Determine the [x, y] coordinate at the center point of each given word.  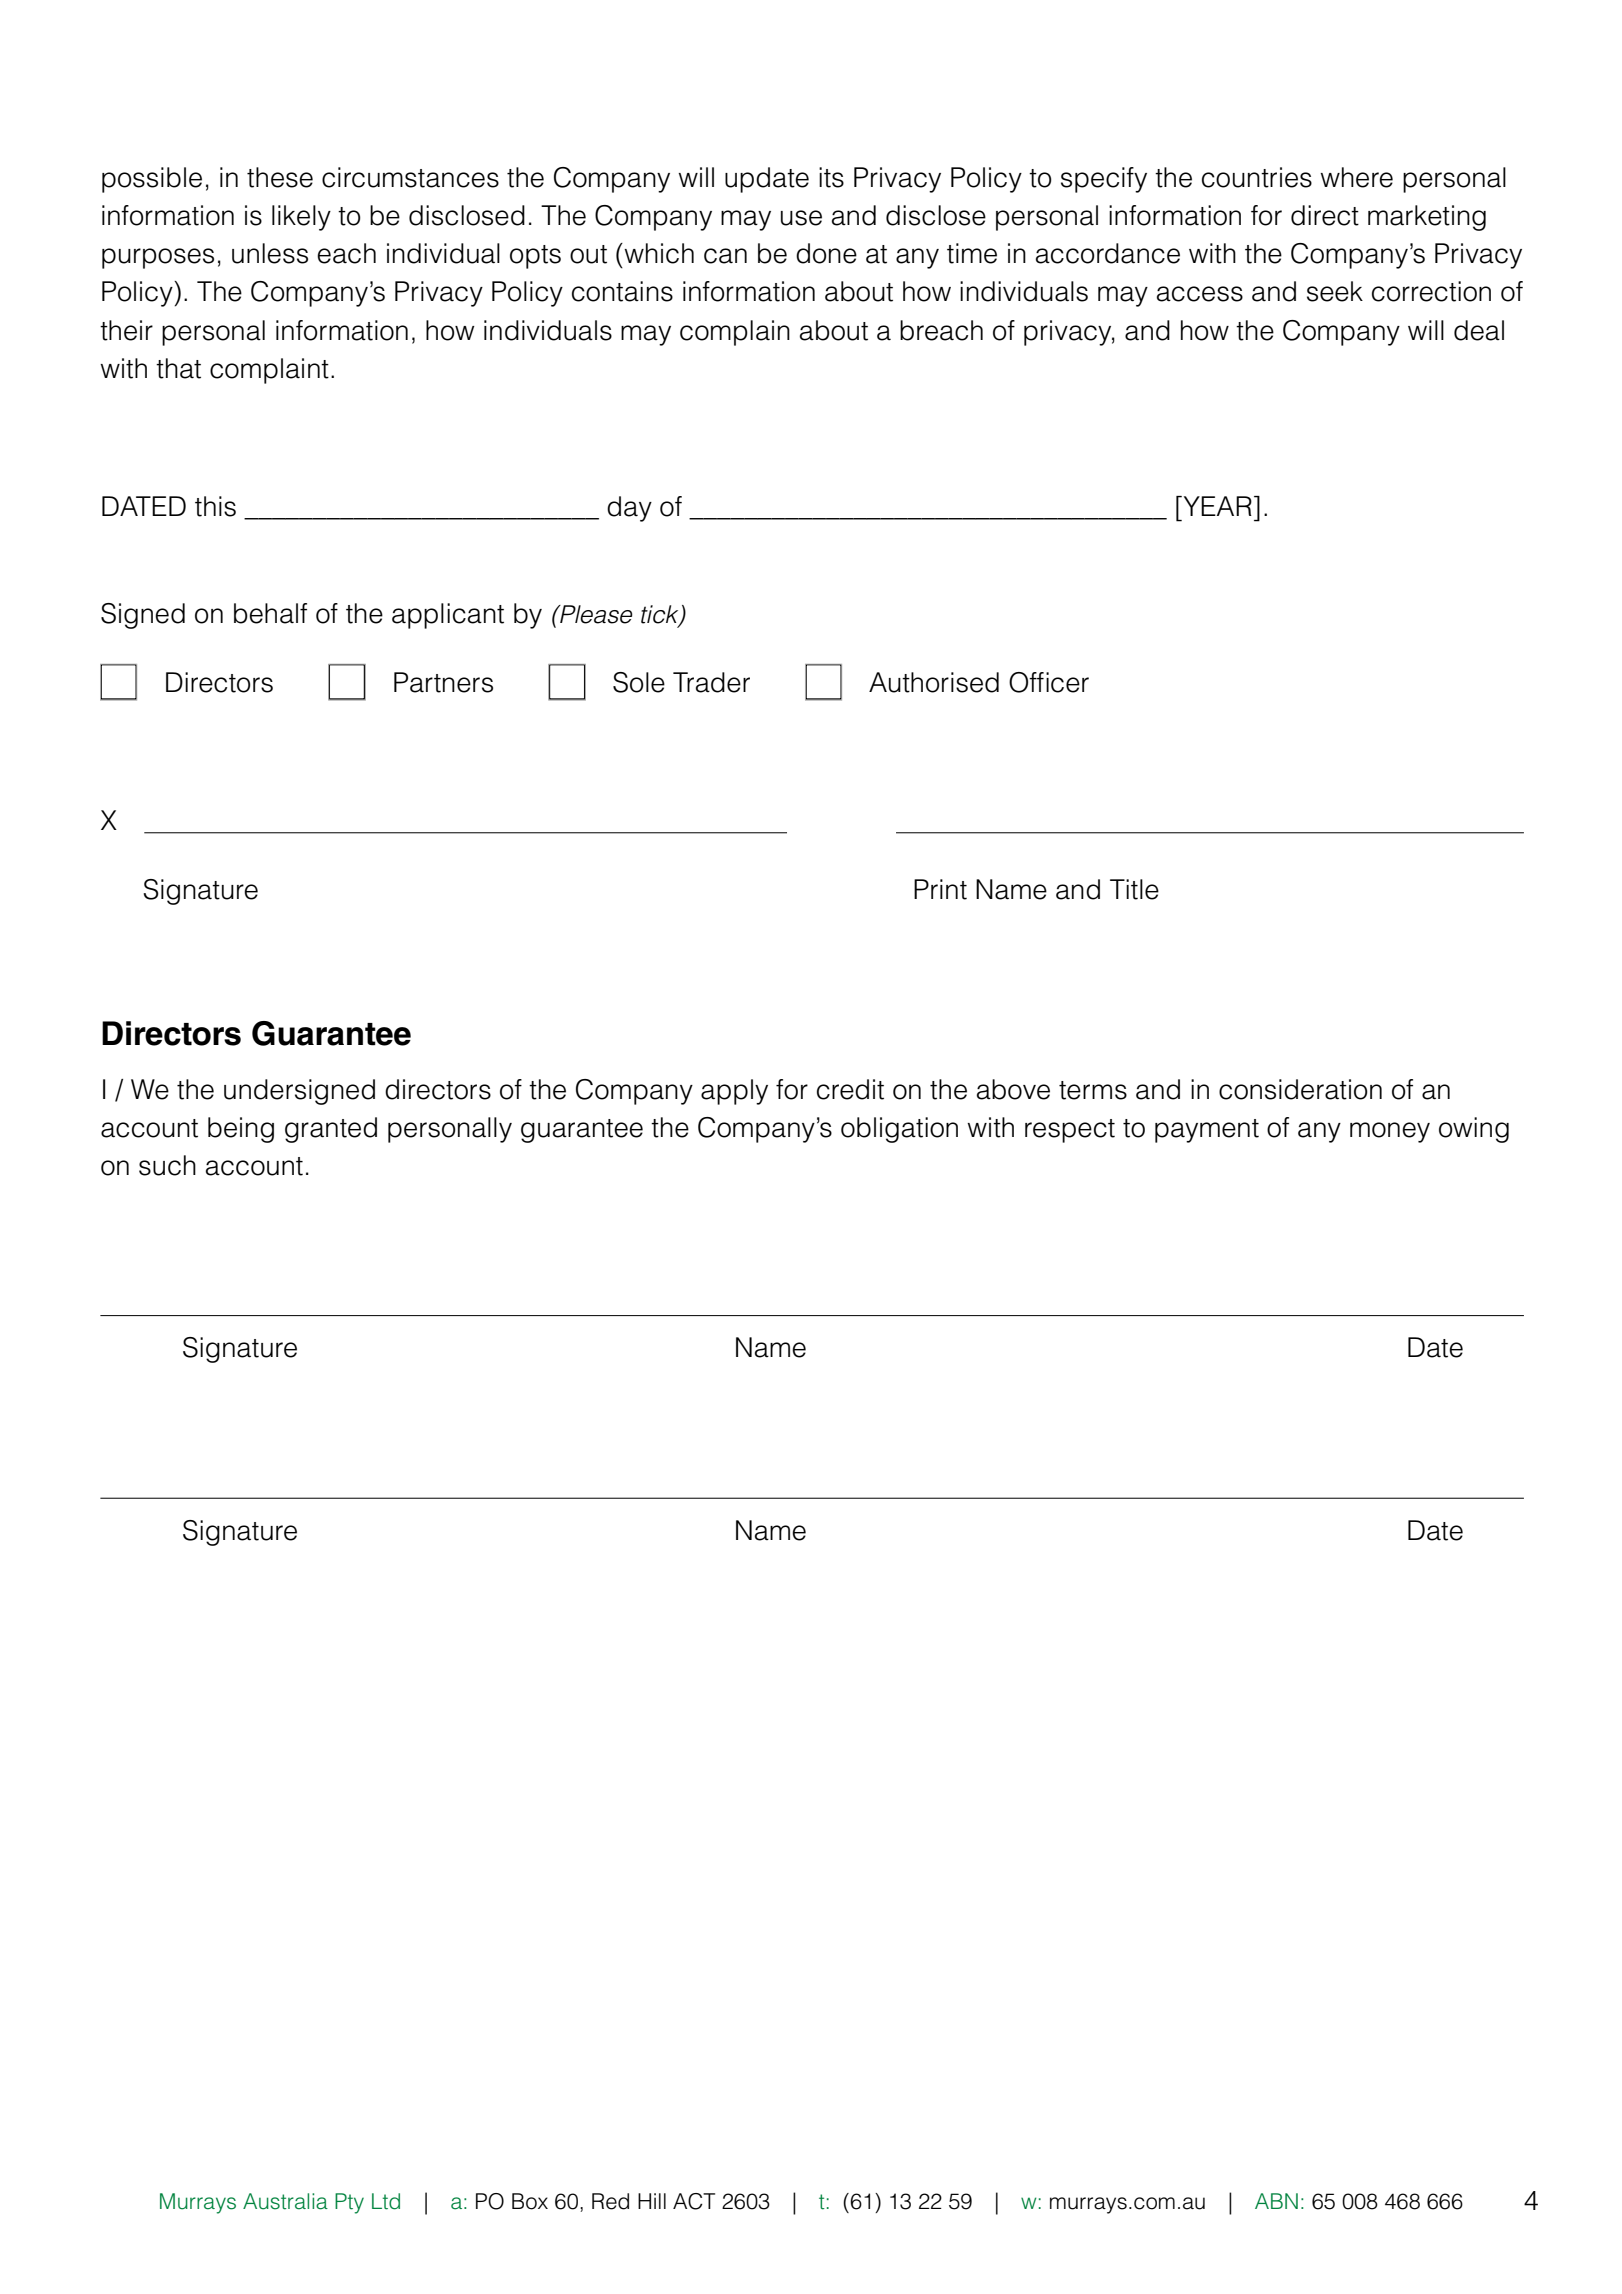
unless [270, 253]
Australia [285, 2201]
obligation [899, 1130]
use [801, 218]
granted [331, 1130]
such [167, 1165]
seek [1335, 291]
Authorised [934, 682]
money [1390, 1132]
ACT [694, 2201]
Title [1134, 889]
